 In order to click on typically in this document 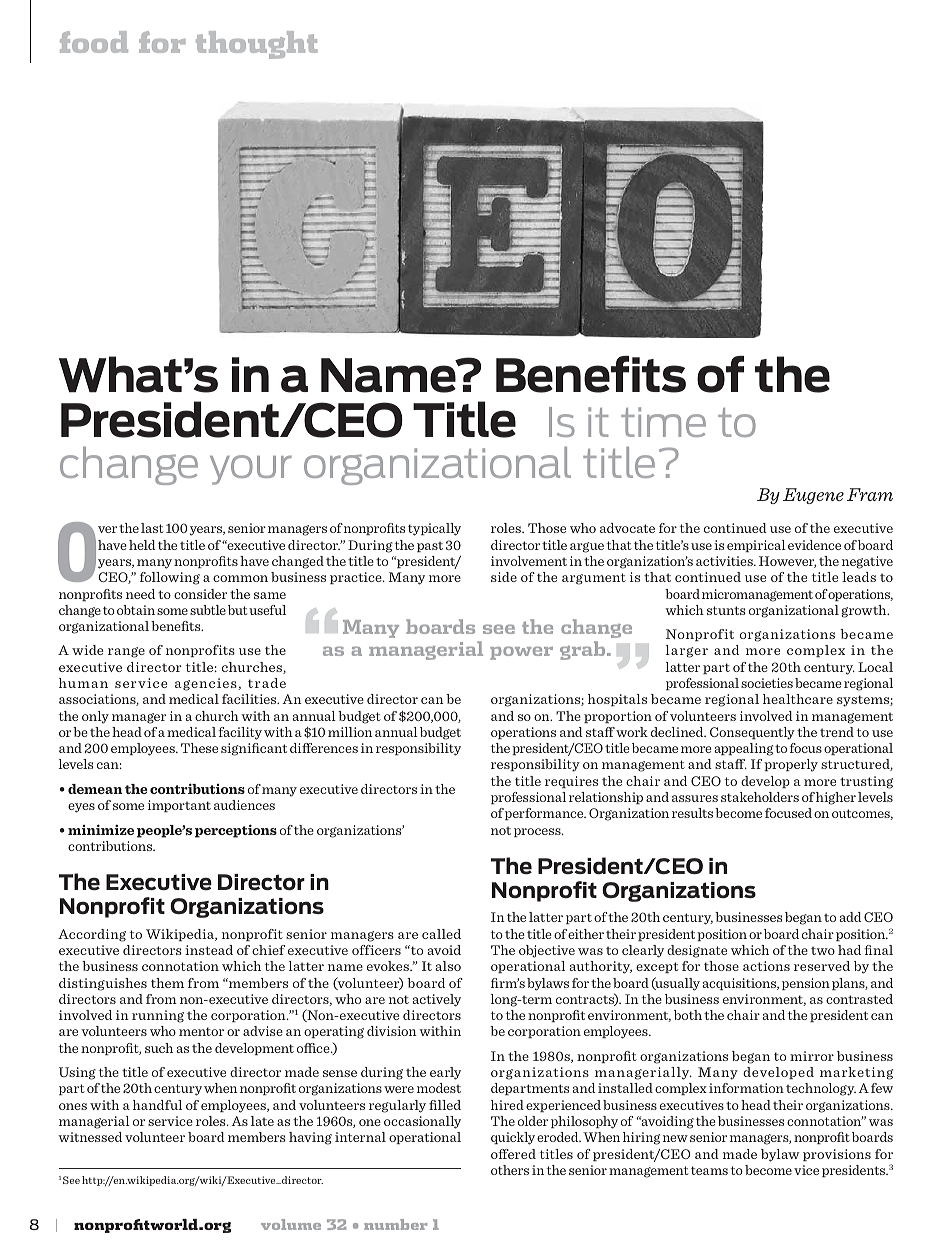, I will do `click(434, 529)`.
